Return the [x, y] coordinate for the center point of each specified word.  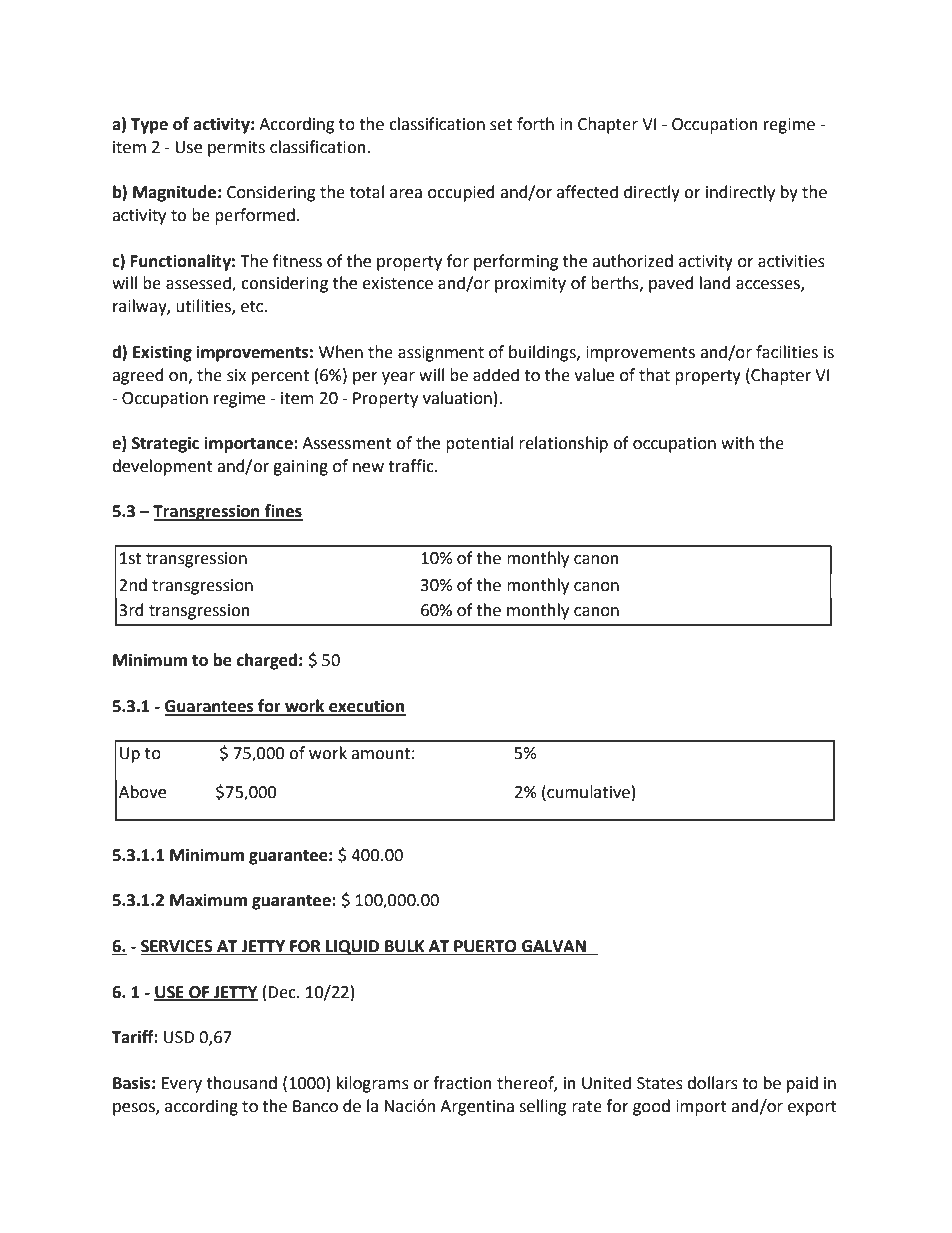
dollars [712, 1083]
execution [366, 707]
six [236, 375]
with [737, 443]
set [501, 125]
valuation [457, 398]
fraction [462, 1083]
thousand [242, 1083]
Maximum [208, 900]
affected [587, 192]
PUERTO [485, 947]
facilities [787, 352]
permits [236, 149]
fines [283, 512]
